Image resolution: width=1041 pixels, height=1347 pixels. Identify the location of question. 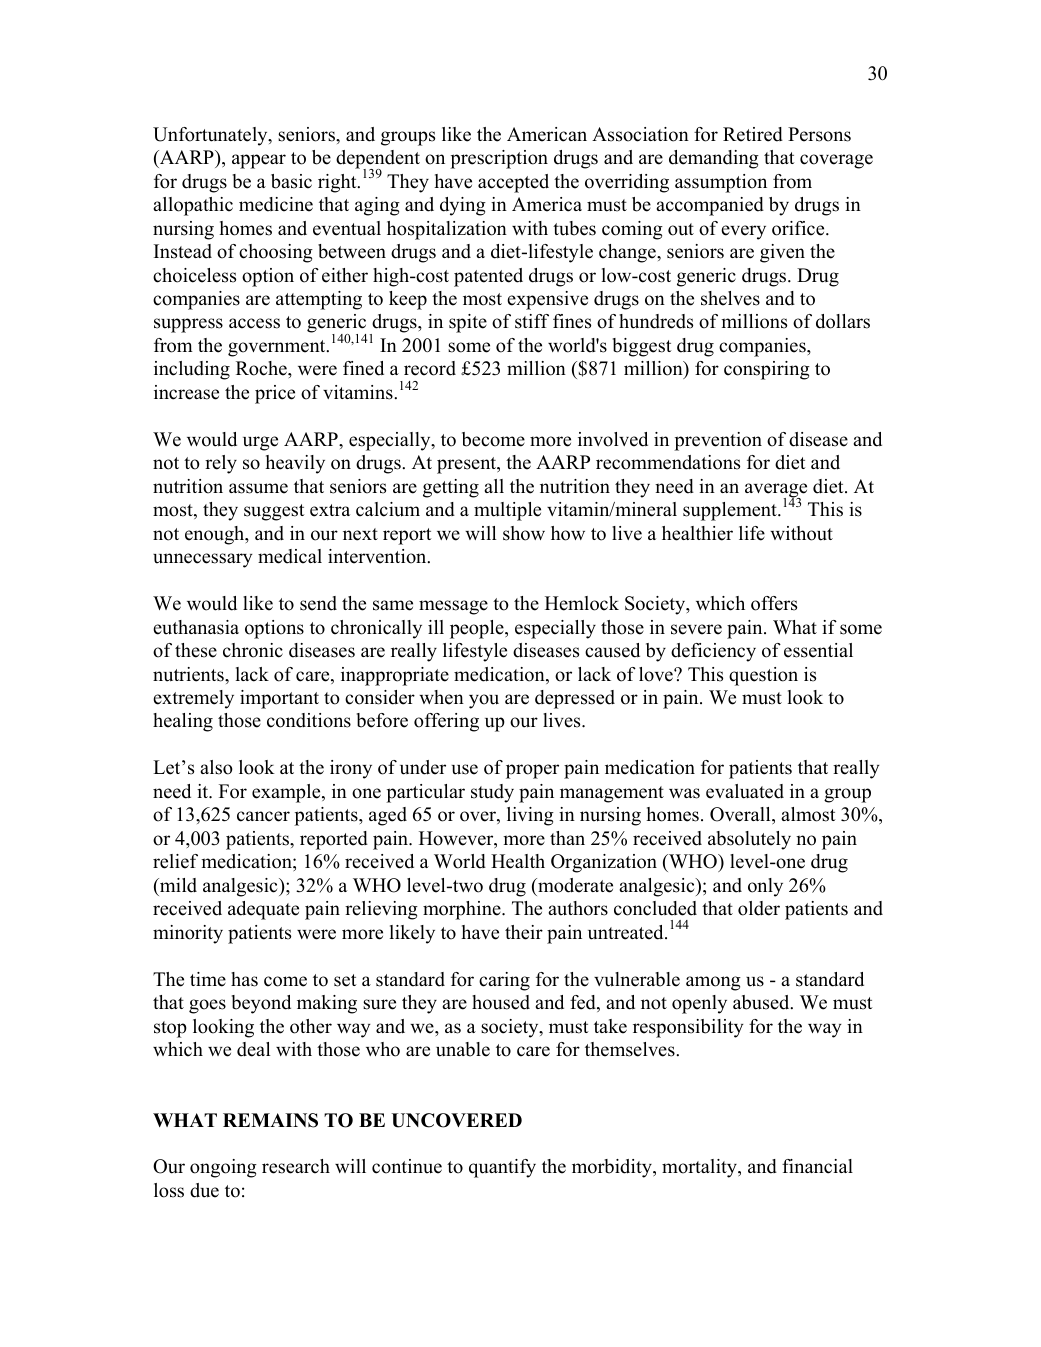
(763, 676).
